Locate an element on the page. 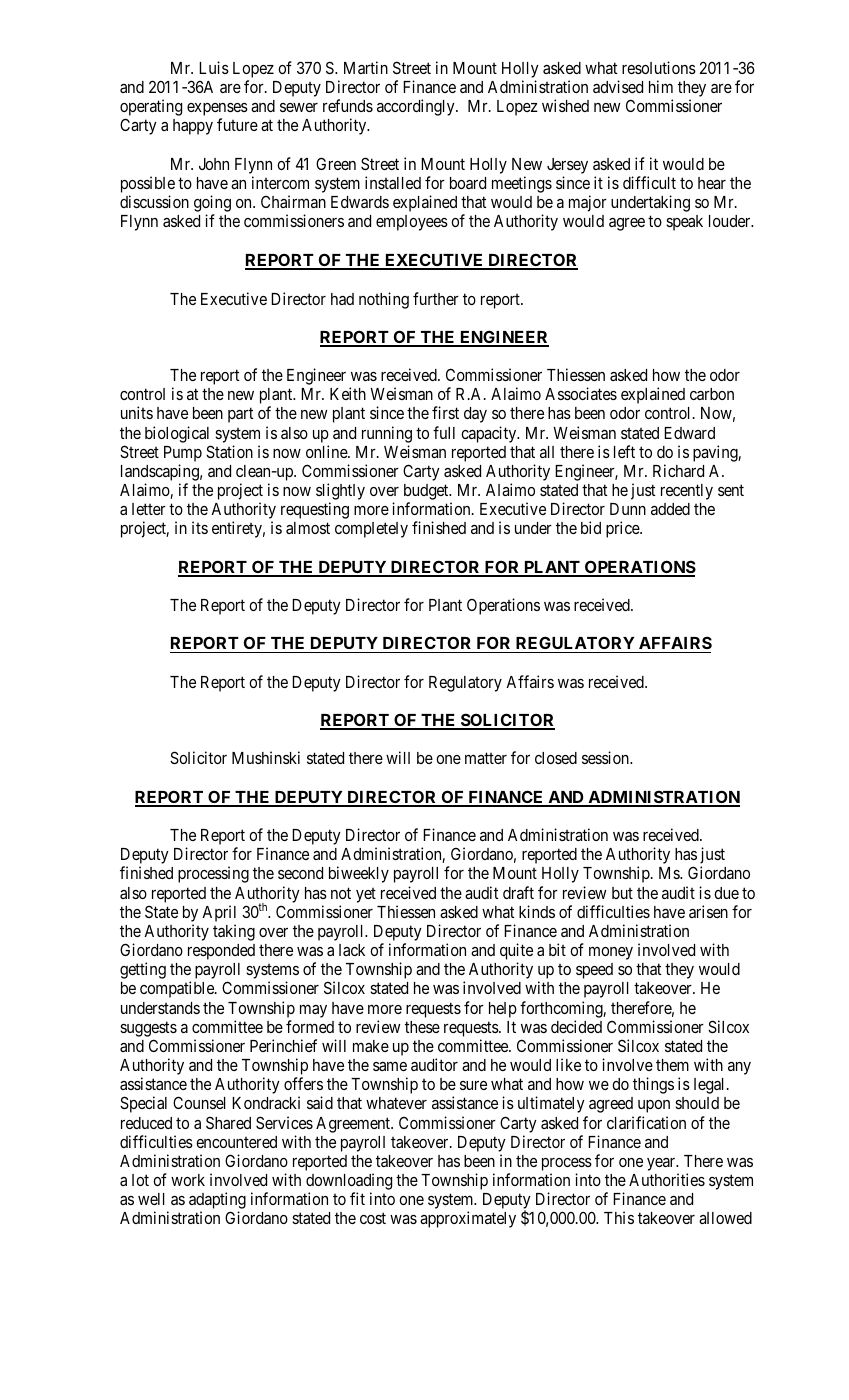  accordingly is located at coordinates (417, 107).
